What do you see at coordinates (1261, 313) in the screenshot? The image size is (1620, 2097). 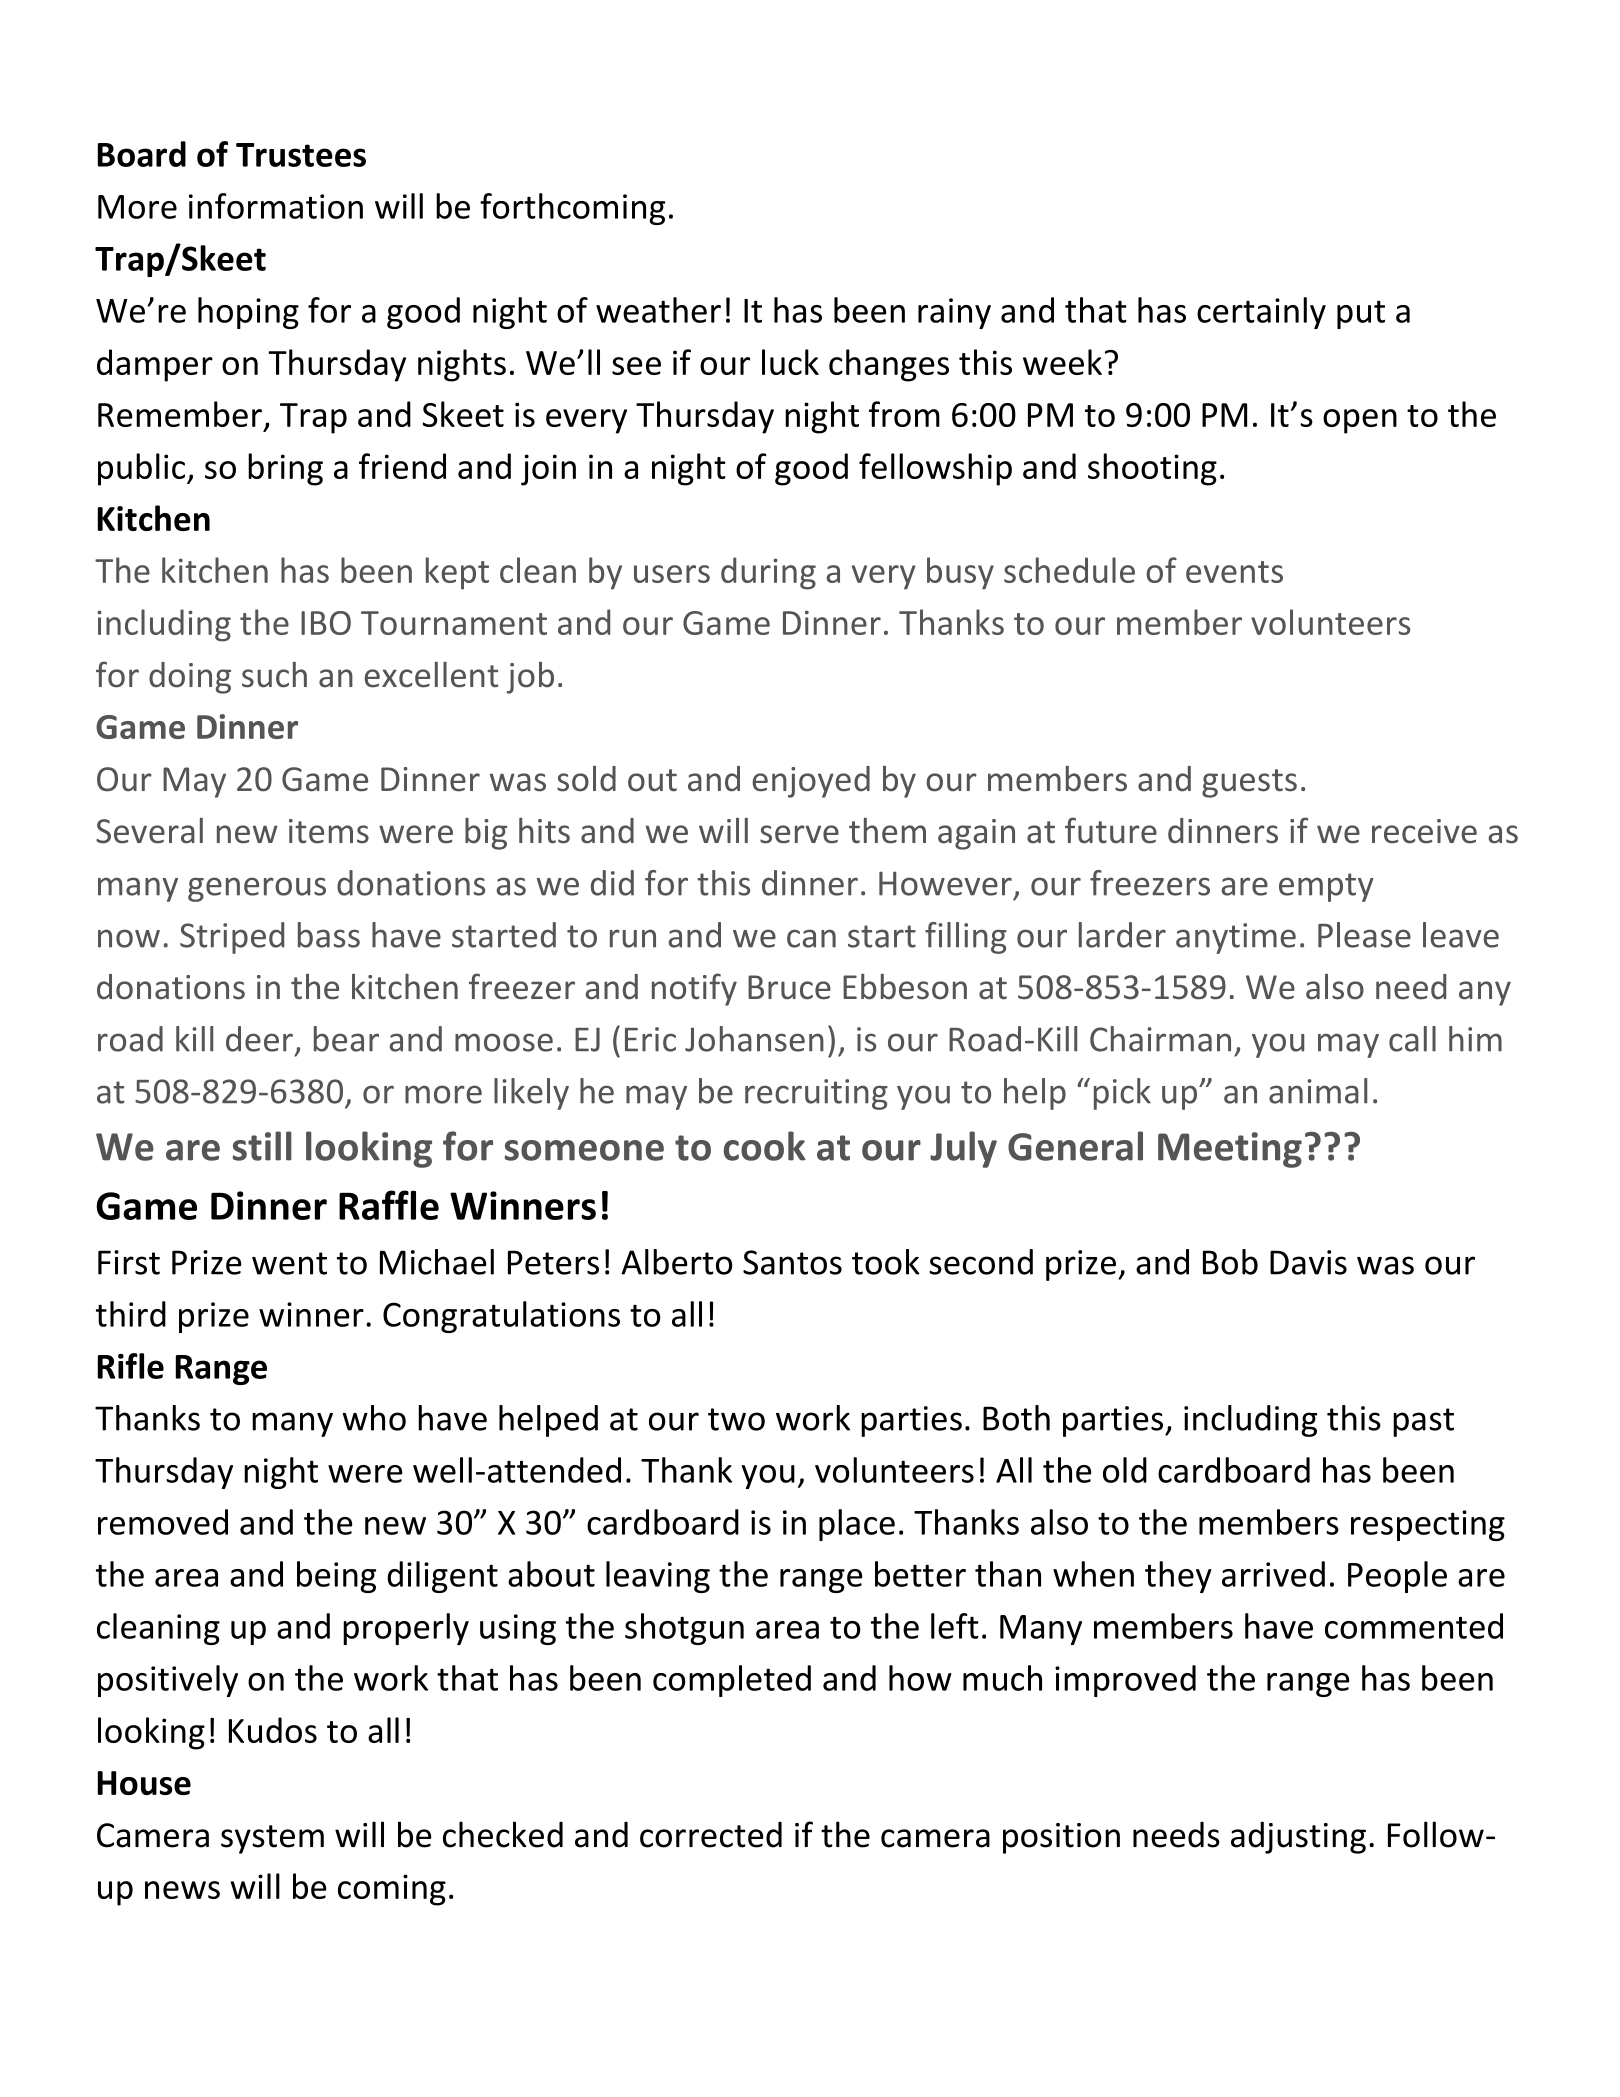 I see `certainly` at bounding box center [1261, 313].
